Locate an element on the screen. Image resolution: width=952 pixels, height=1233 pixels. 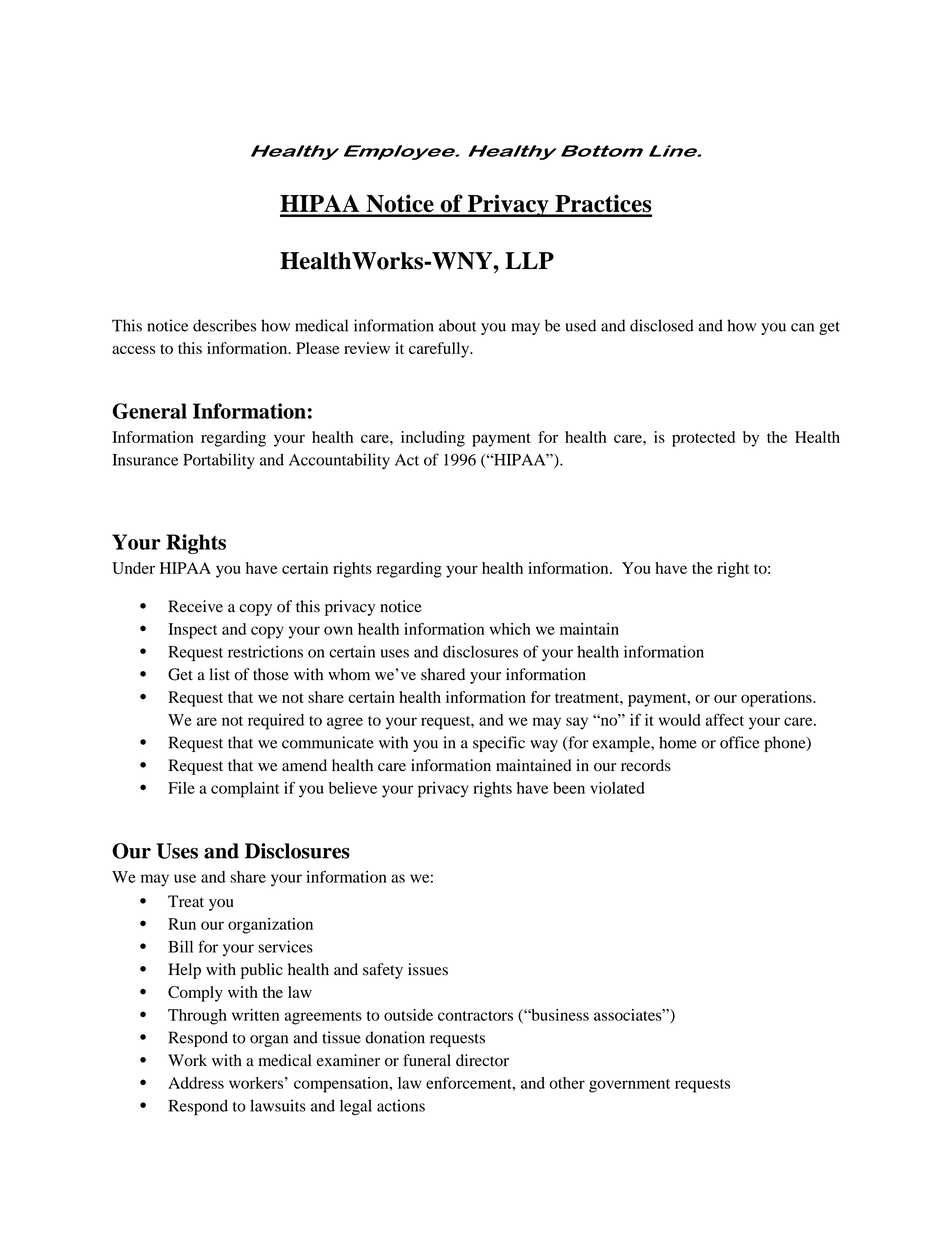
Address is located at coordinates (196, 1083).
